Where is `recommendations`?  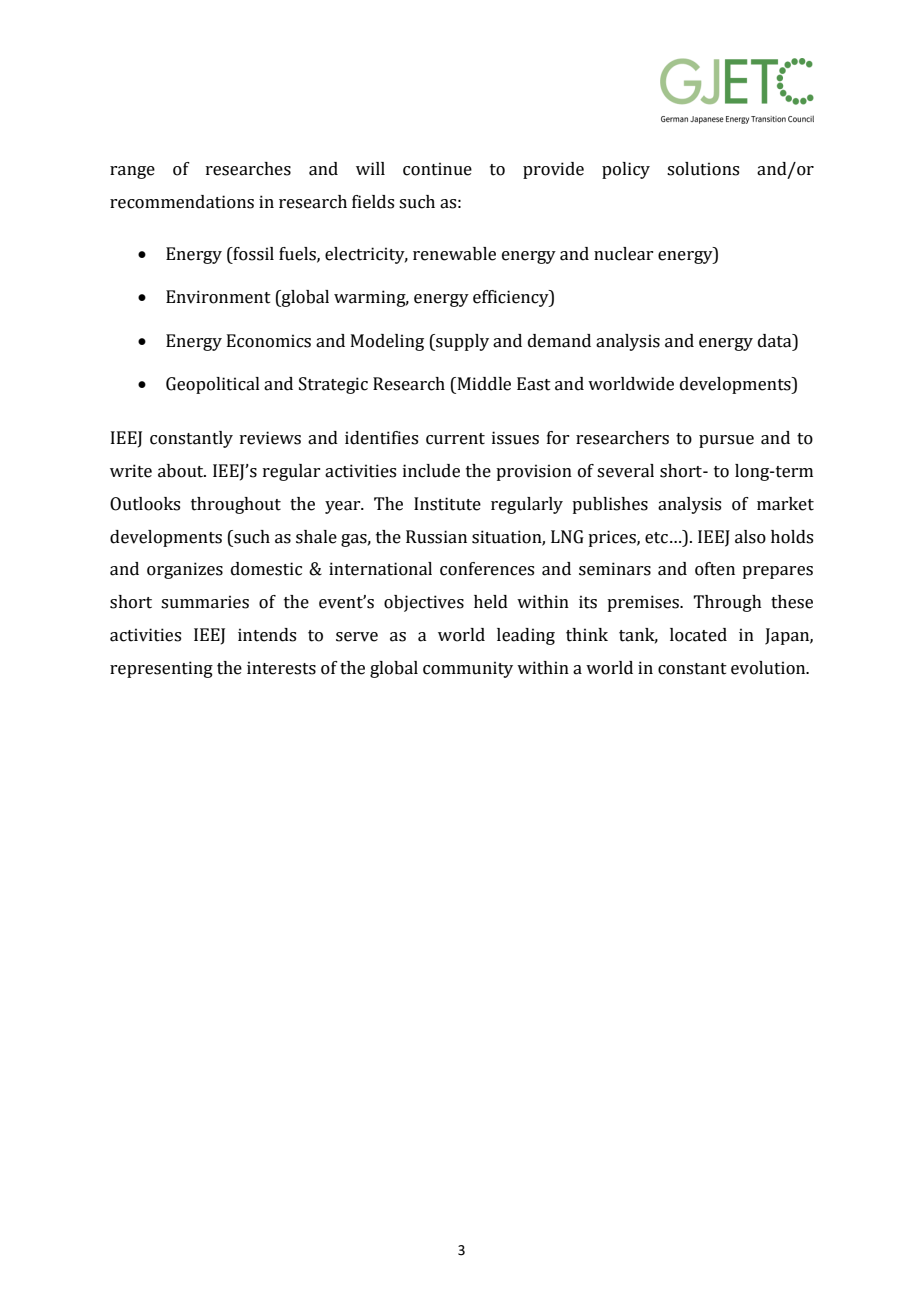 recommendations is located at coordinates (182, 202).
